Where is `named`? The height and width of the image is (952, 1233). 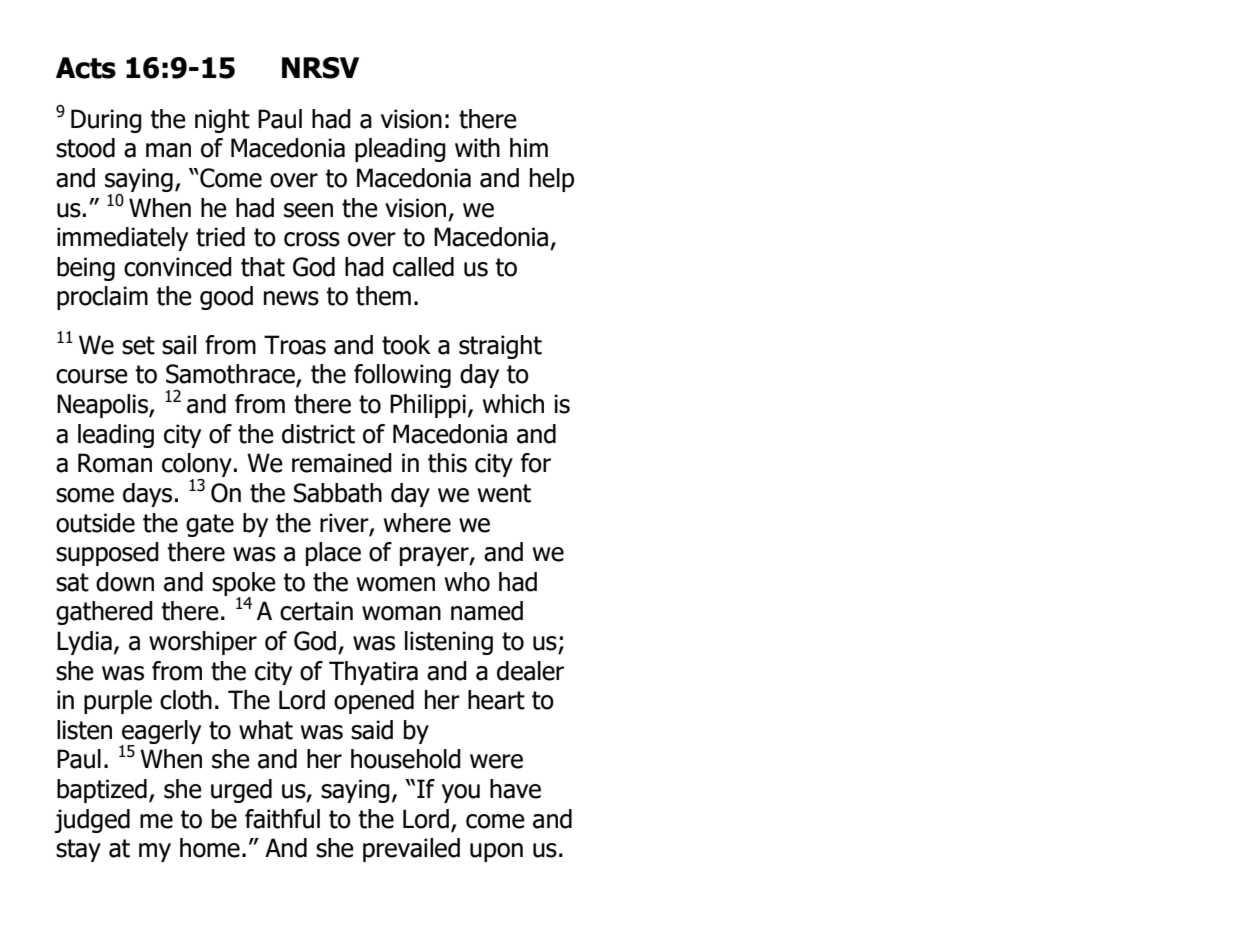
named is located at coordinates (487, 611).
